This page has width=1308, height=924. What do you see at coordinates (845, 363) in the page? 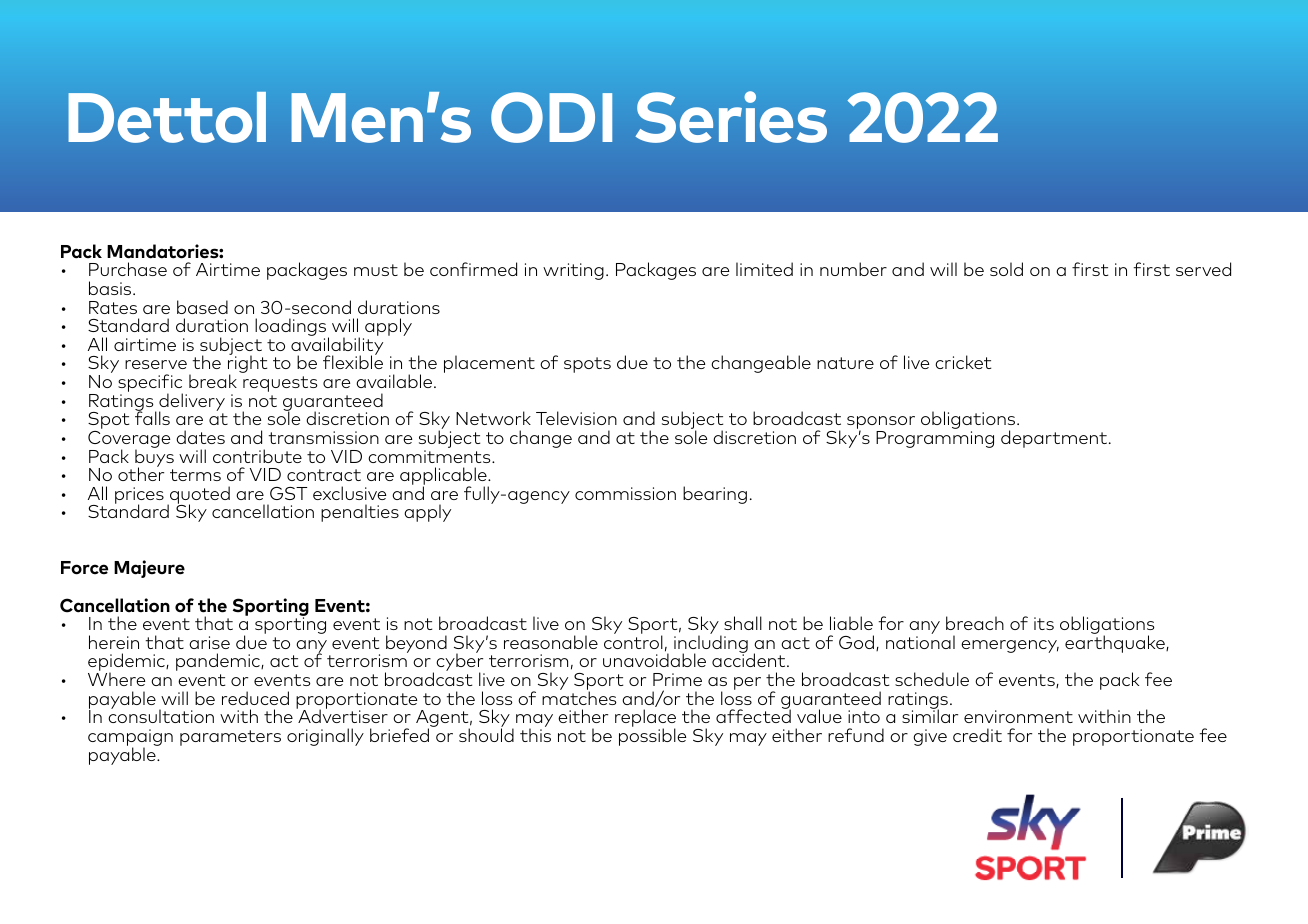
I see `nature` at bounding box center [845, 363].
